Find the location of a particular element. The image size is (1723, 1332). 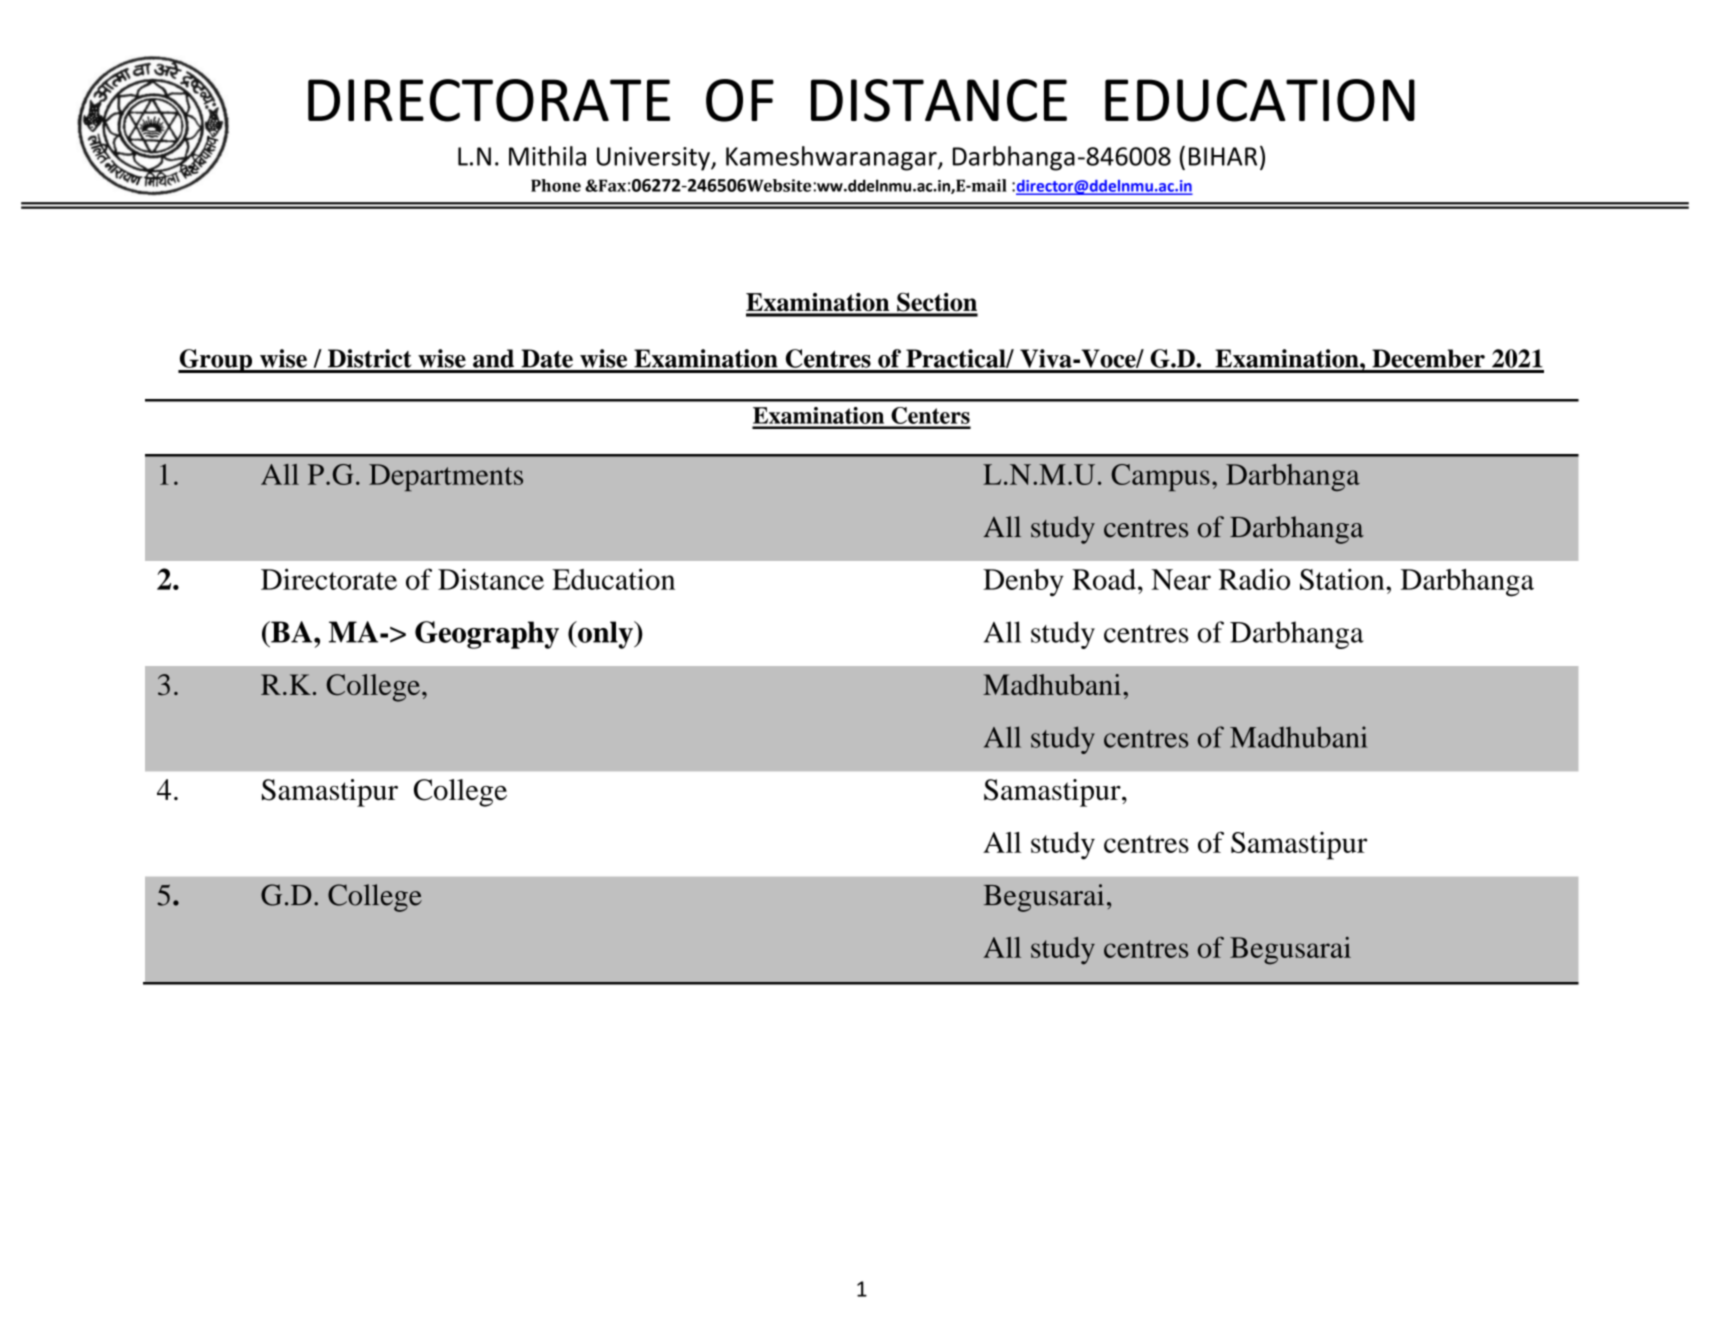

Departments is located at coordinates (446, 477).
